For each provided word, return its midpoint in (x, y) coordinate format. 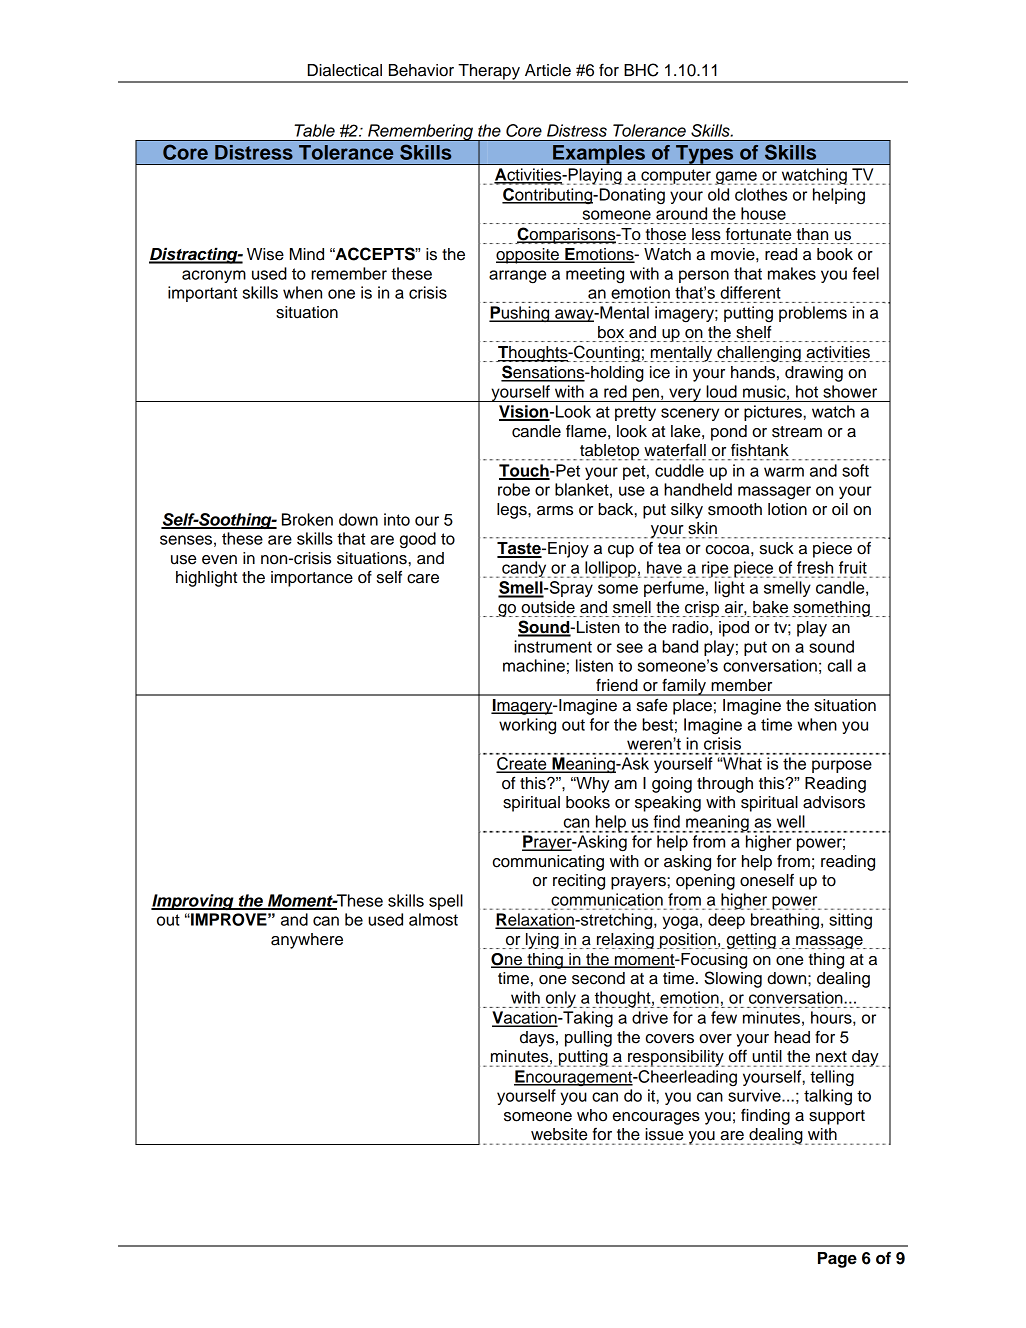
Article (548, 70)
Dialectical (345, 70)
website (559, 1134)
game (736, 178)
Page (837, 1260)
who (592, 1115)
